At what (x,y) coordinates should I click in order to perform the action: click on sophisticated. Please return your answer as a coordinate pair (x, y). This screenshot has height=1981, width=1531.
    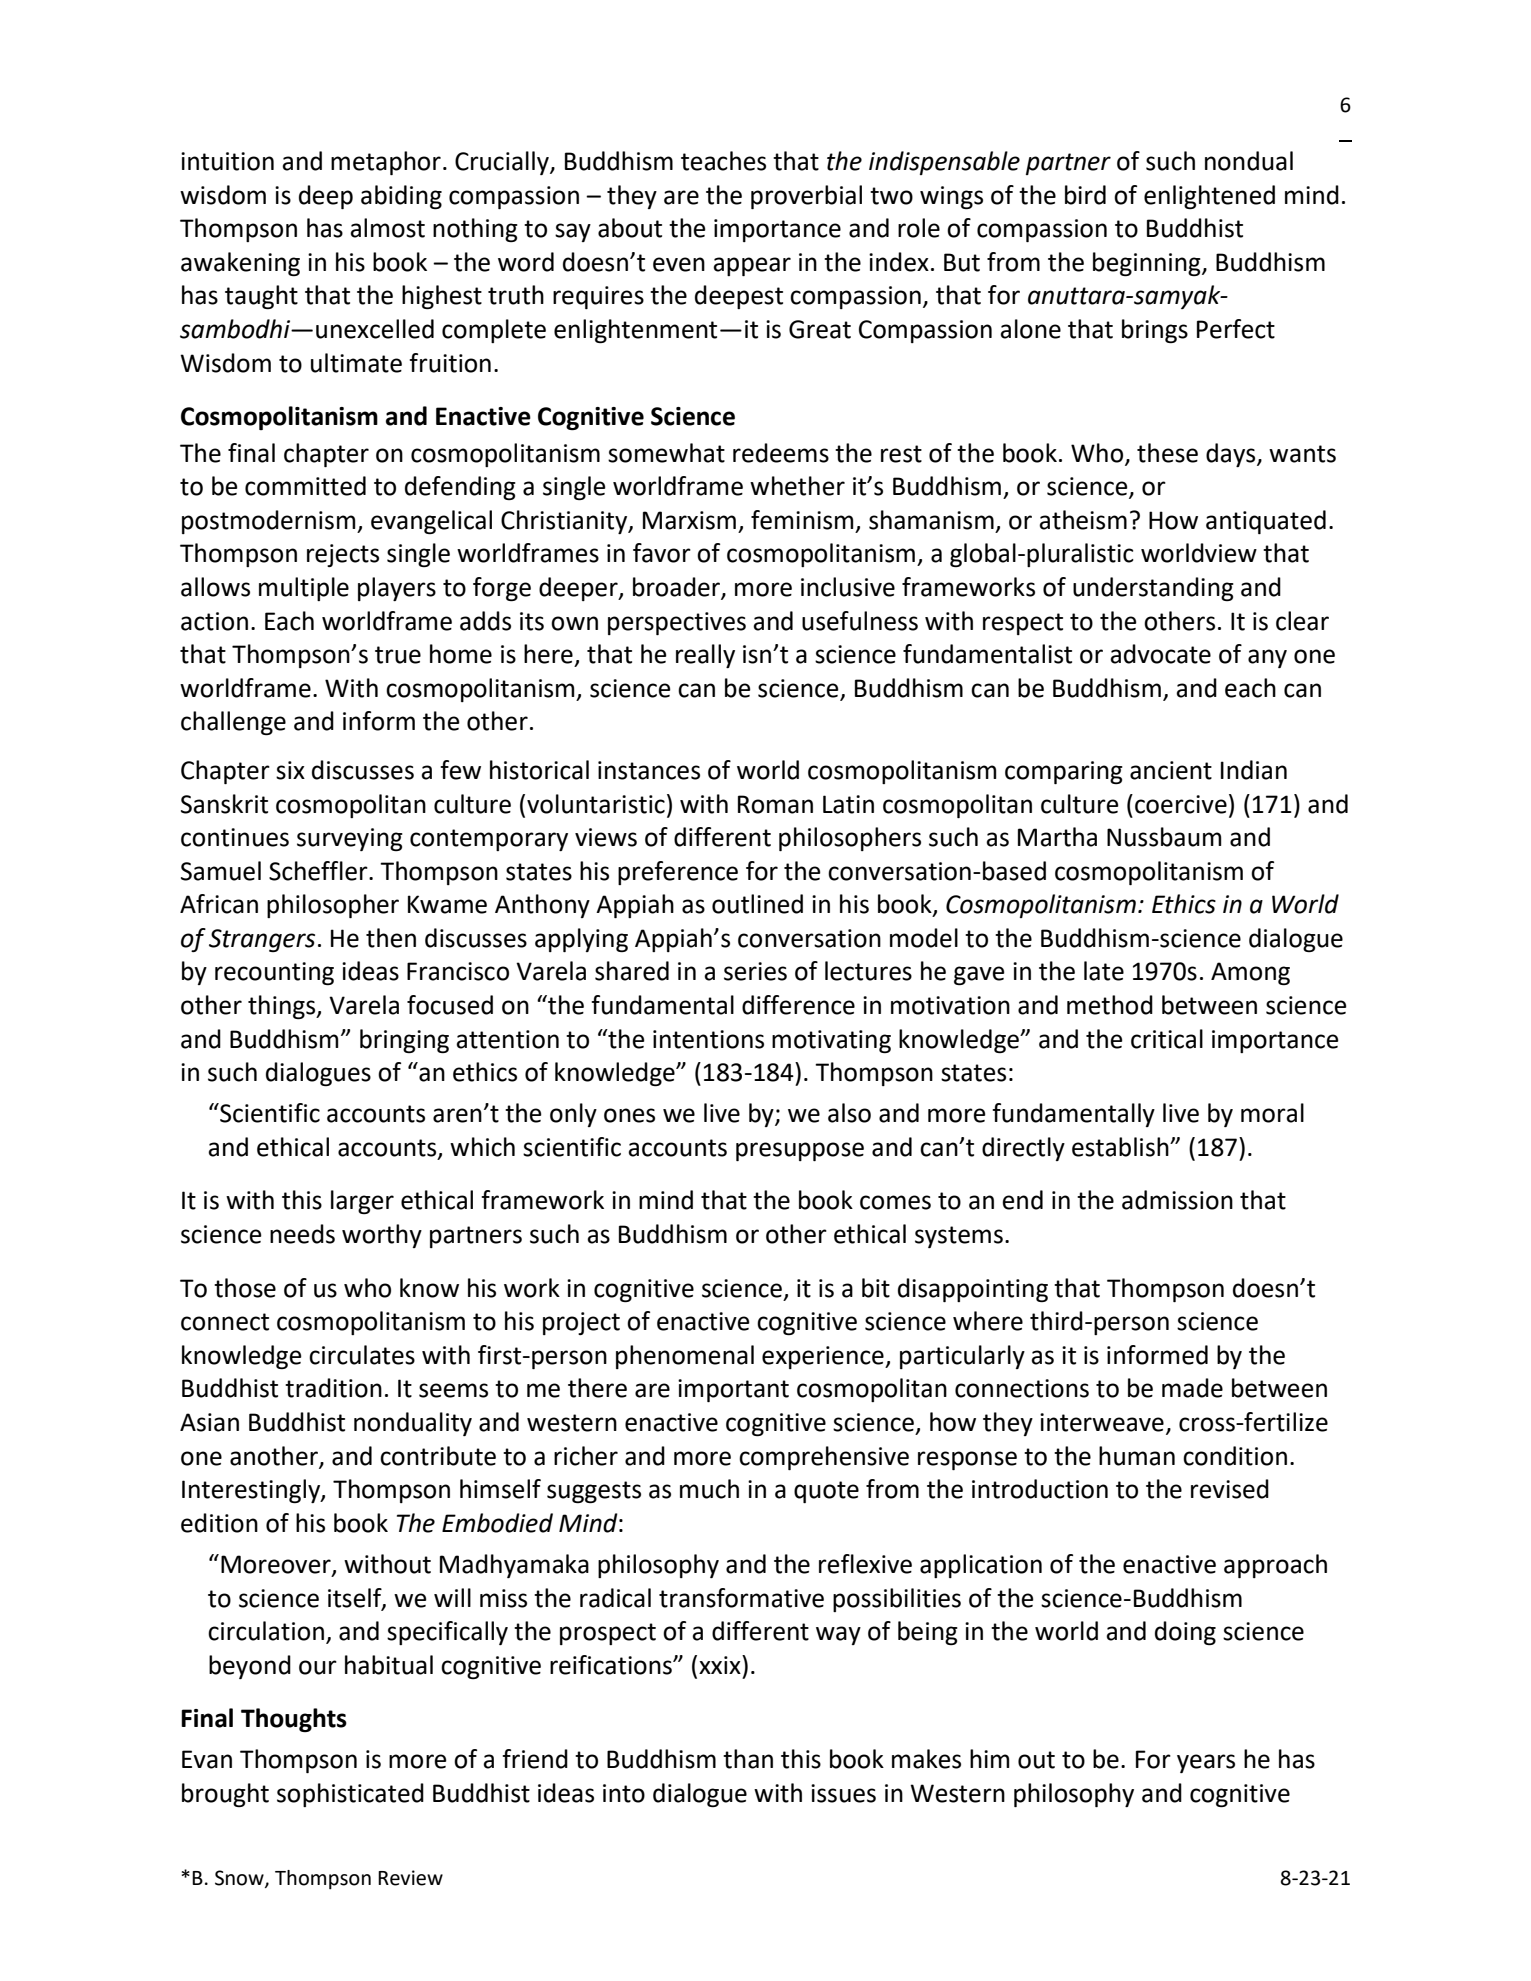
    Looking at the image, I should click on (350, 1795).
